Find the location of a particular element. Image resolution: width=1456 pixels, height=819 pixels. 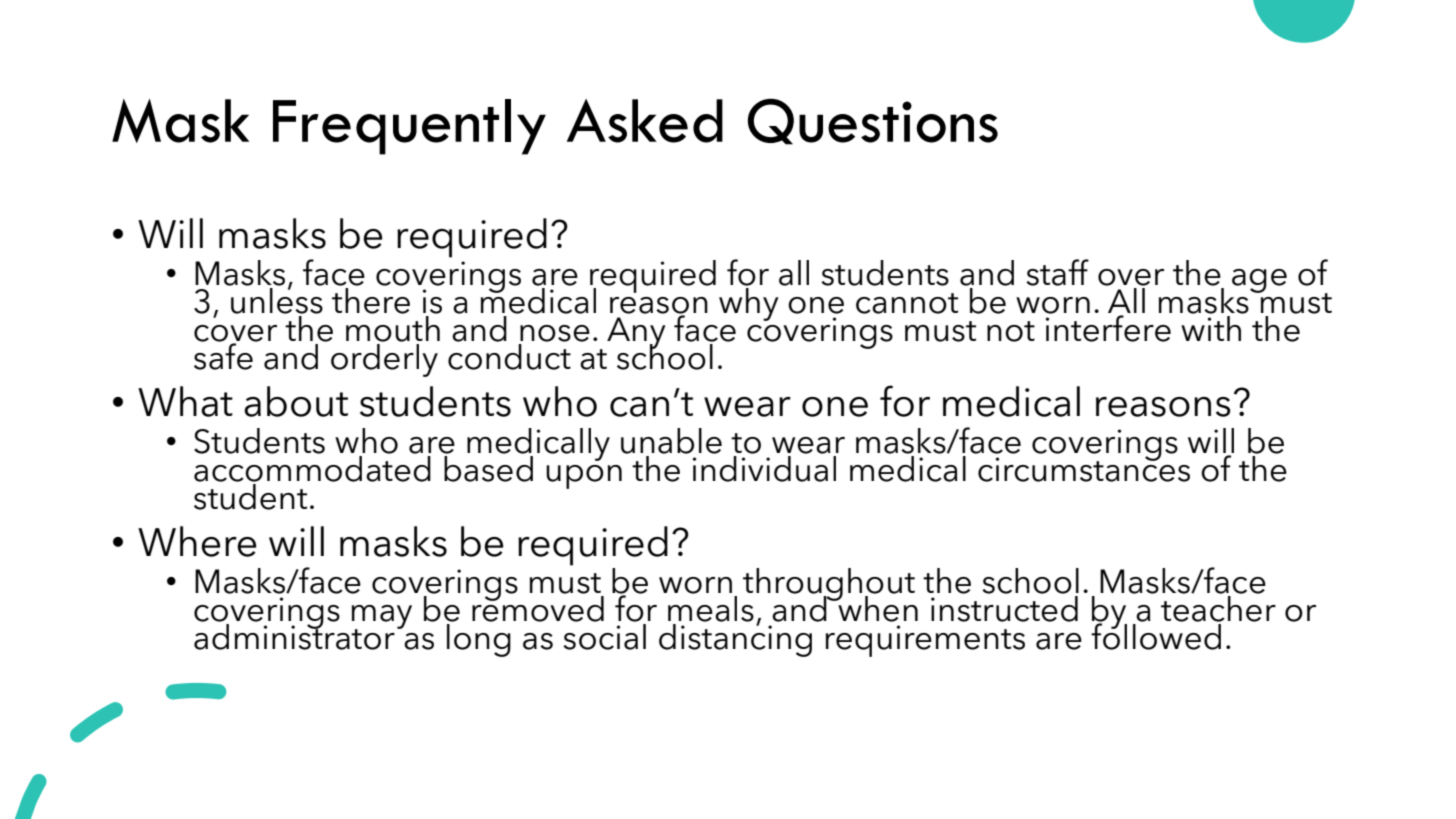

accommodated is located at coordinates (312, 469).
